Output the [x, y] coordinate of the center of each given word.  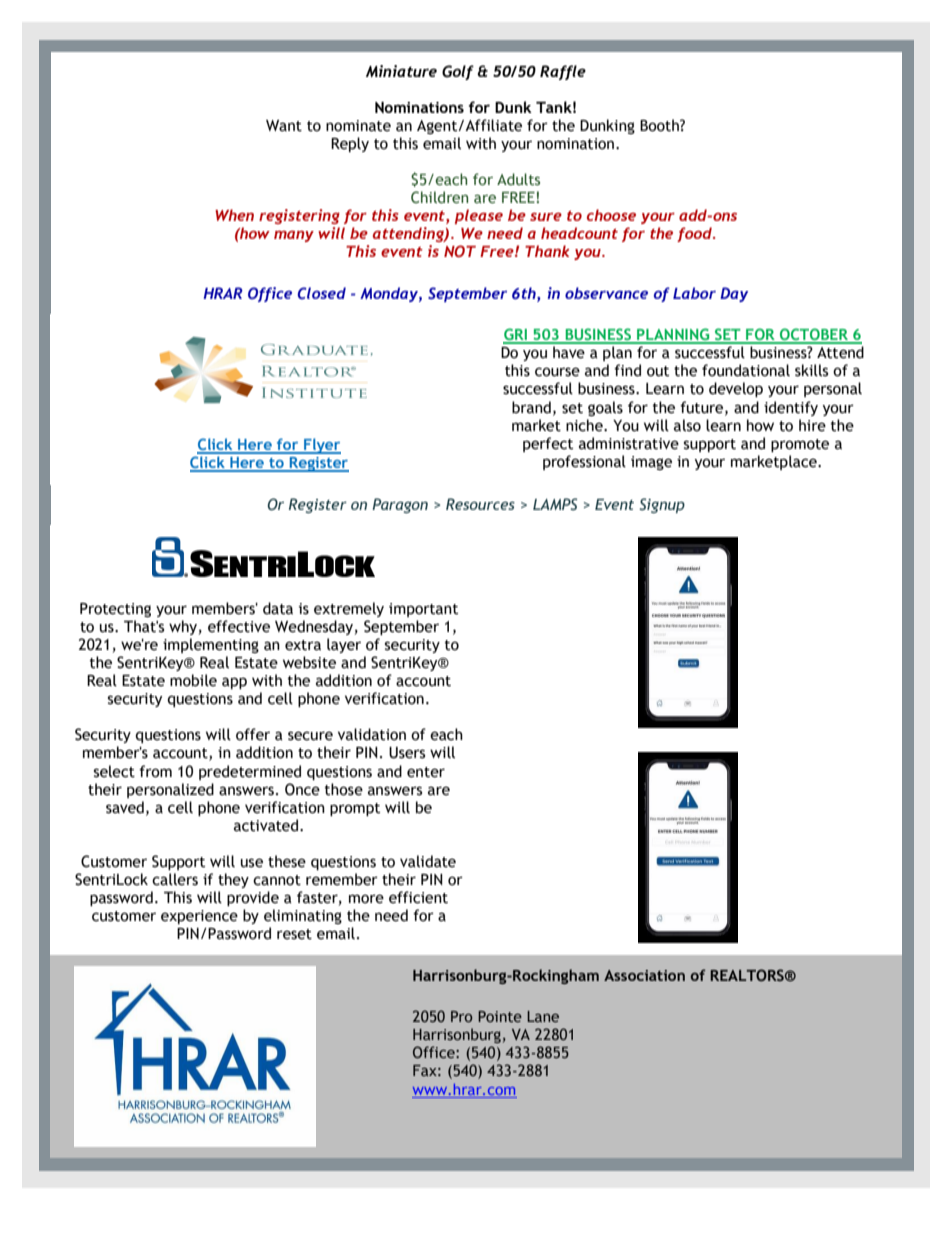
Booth [660, 125]
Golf [458, 72]
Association [644, 975]
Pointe [500, 1016]
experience [199, 917]
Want [284, 126]
